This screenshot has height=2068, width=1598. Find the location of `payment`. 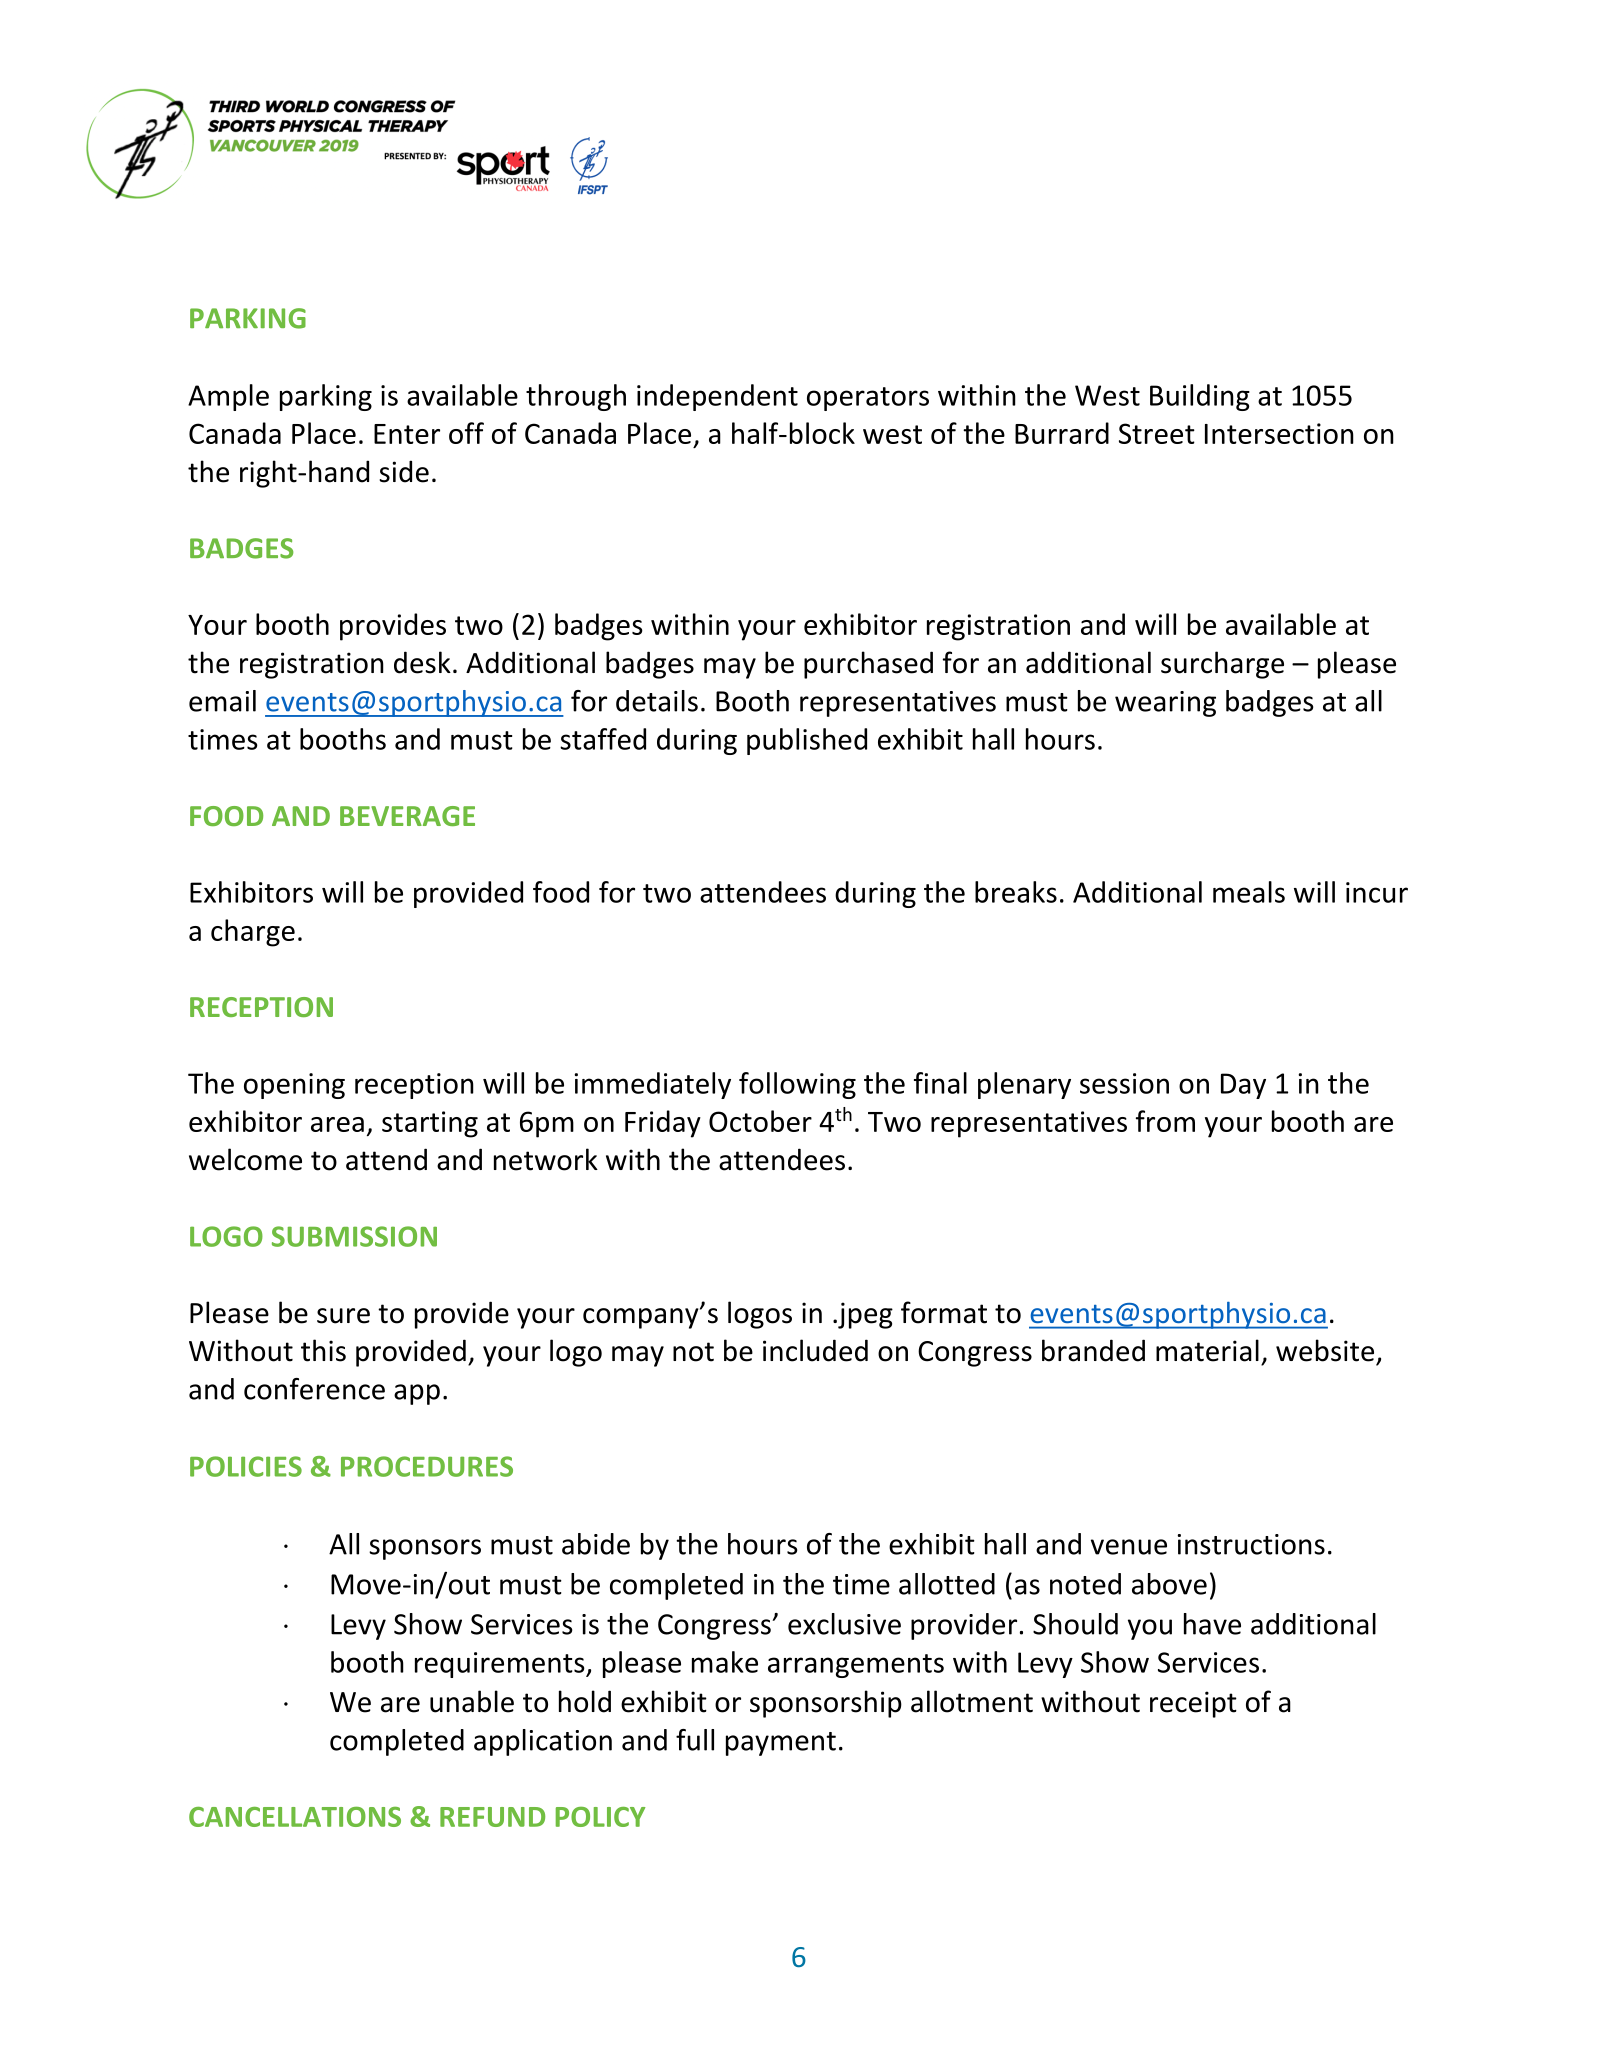

payment is located at coordinates (781, 1744).
